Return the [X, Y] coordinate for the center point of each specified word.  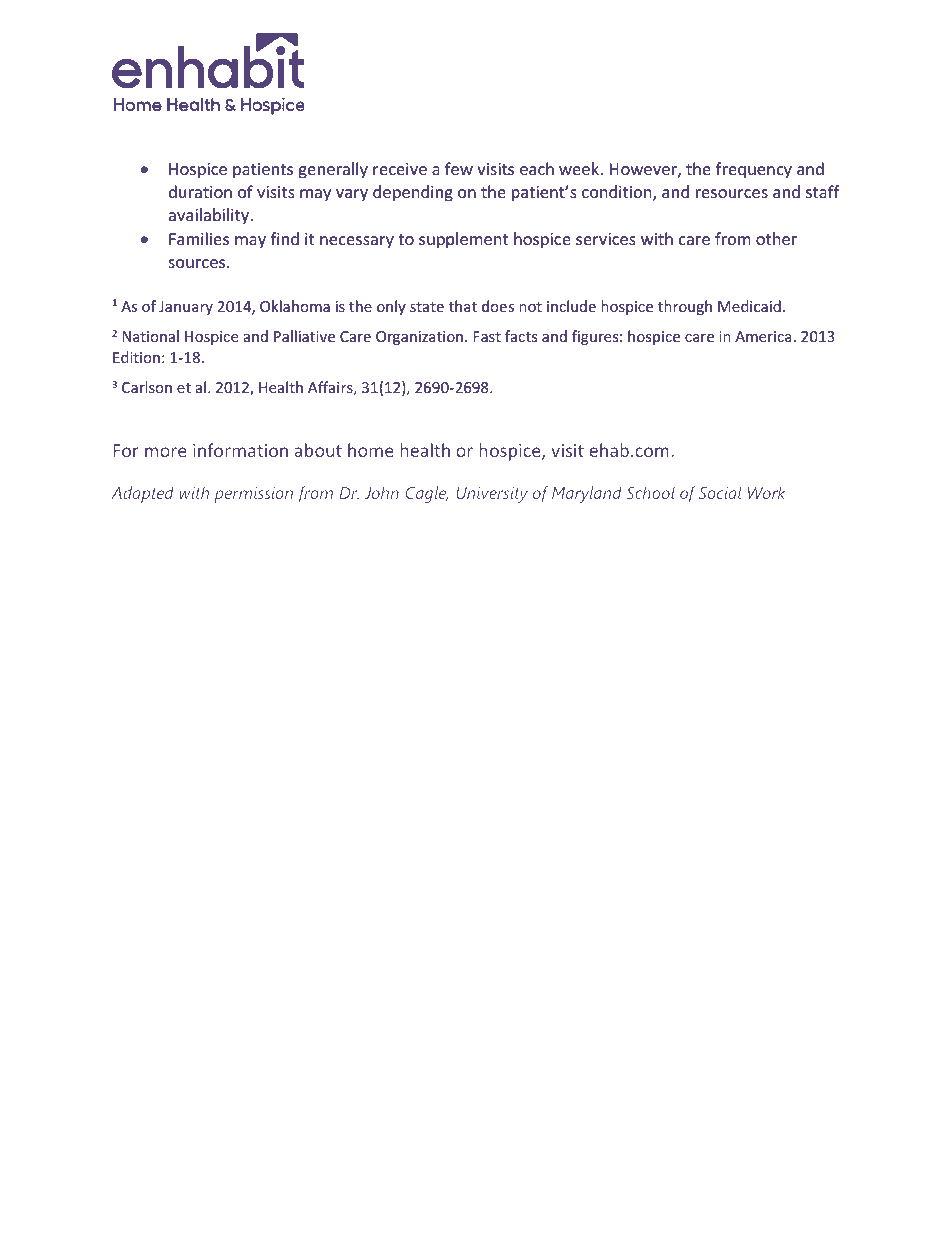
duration [200, 191]
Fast [487, 336]
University [492, 495]
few [459, 168]
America [763, 336]
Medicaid [749, 306]
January [186, 308]
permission [253, 495]
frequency [754, 170]
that [463, 306]
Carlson [147, 387]
